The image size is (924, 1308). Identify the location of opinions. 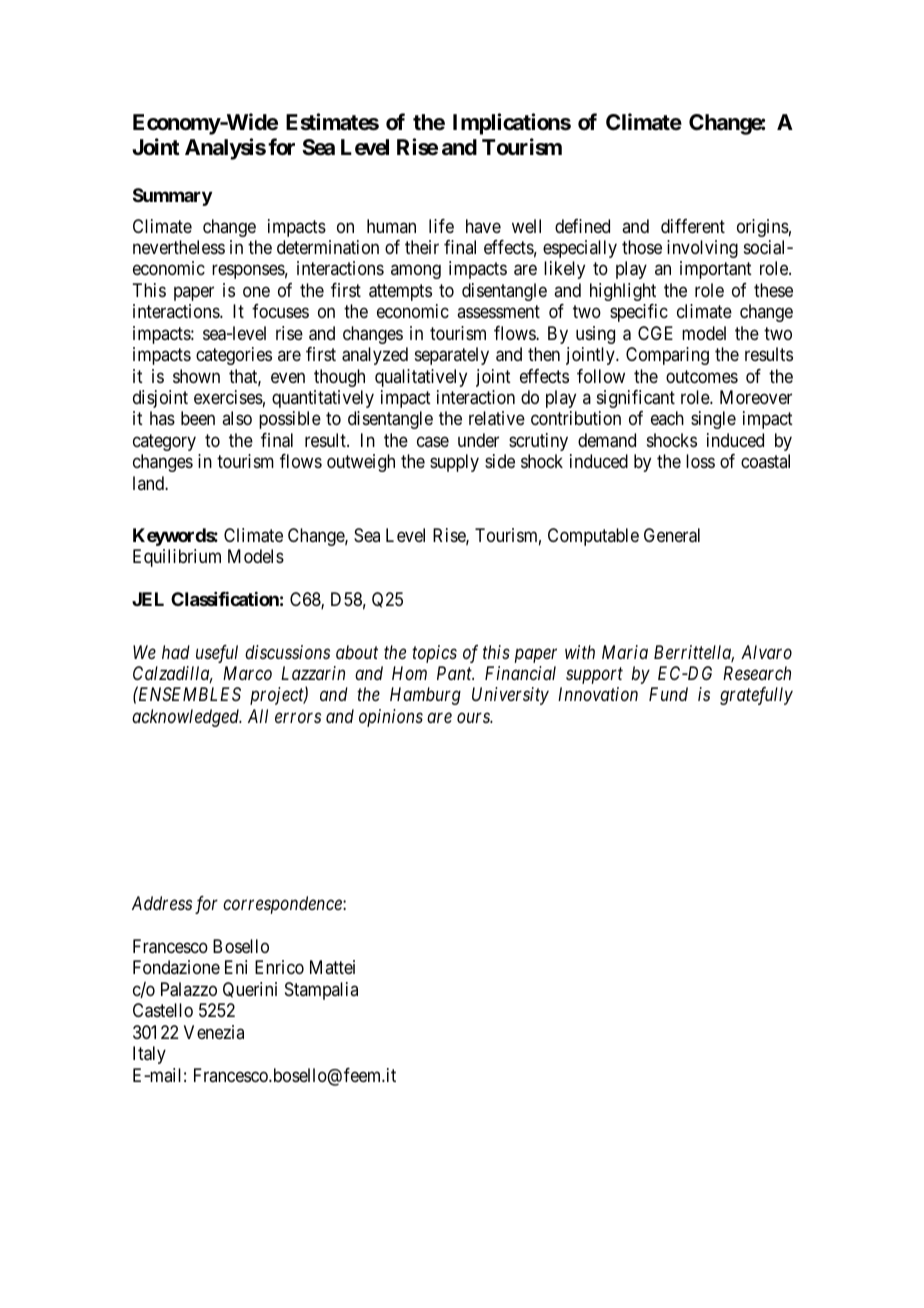
(391, 718).
